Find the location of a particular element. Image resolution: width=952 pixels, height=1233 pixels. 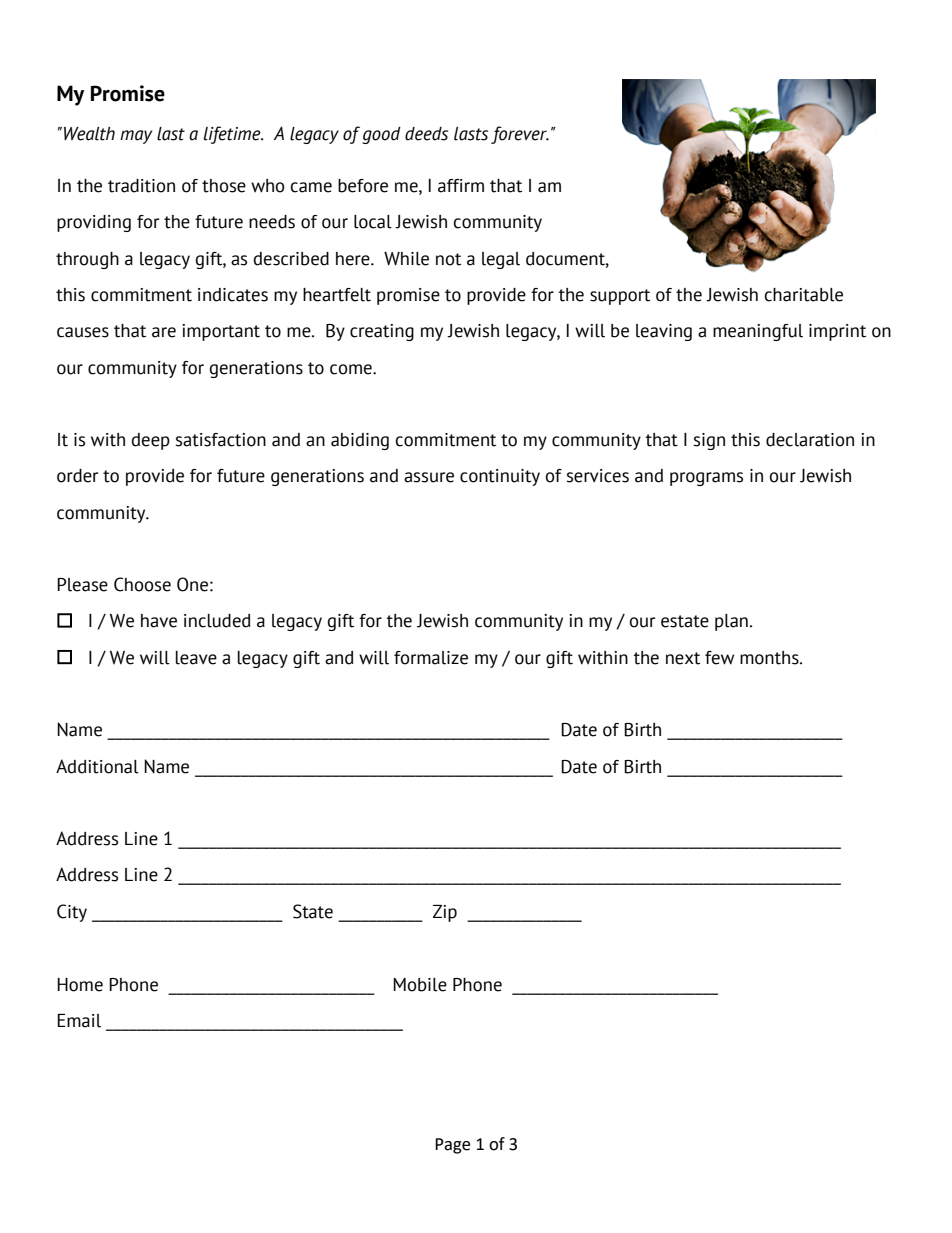

tradition is located at coordinates (141, 186).
